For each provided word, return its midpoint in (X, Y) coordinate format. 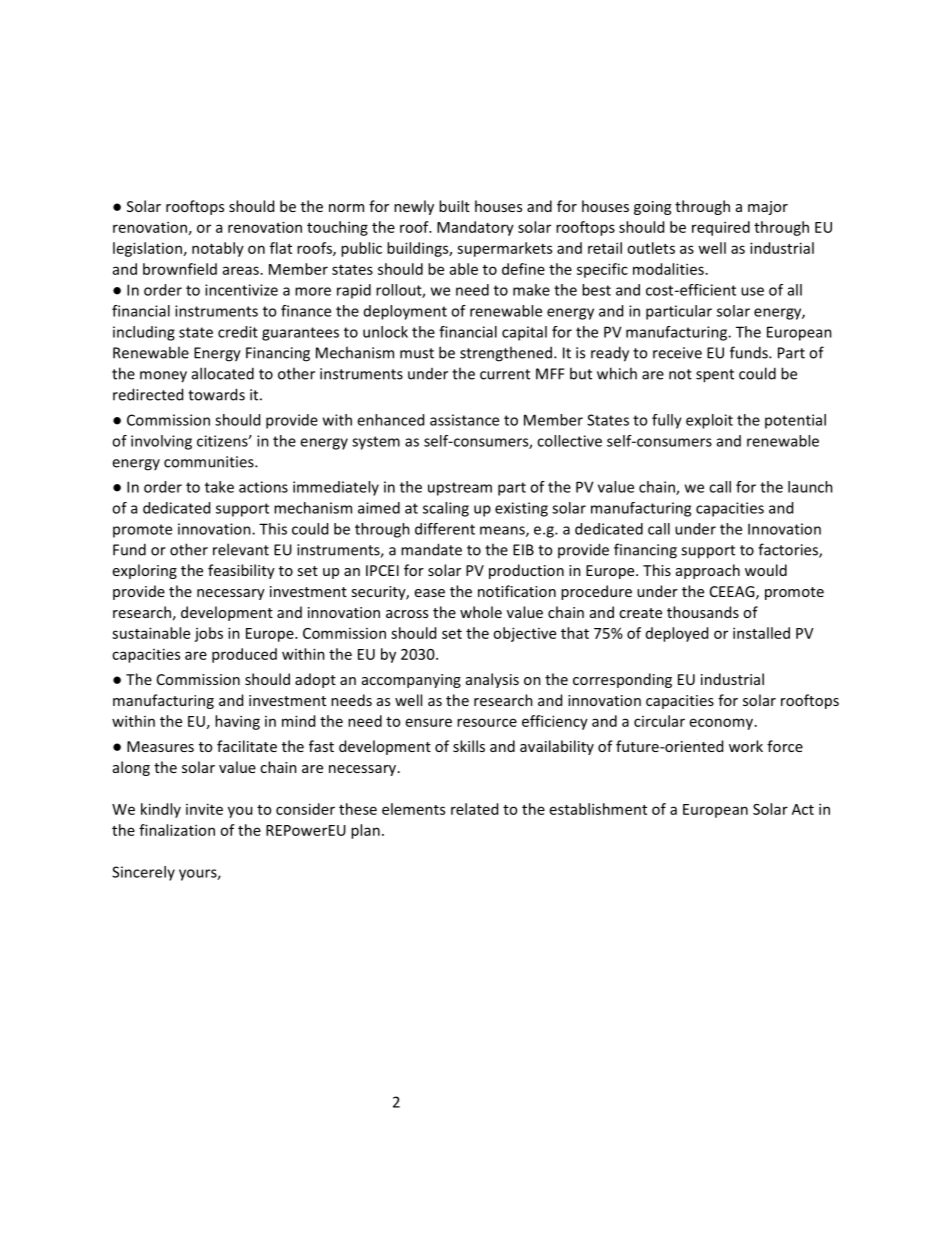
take (219, 487)
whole (481, 612)
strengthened (506, 354)
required (721, 228)
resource (487, 722)
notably (218, 249)
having (237, 722)
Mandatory (475, 228)
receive (677, 353)
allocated (223, 373)
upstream (460, 489)
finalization (177, 830)
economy (723, 724)
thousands (703, 612)
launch (810, 487)
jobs (208, 634)
